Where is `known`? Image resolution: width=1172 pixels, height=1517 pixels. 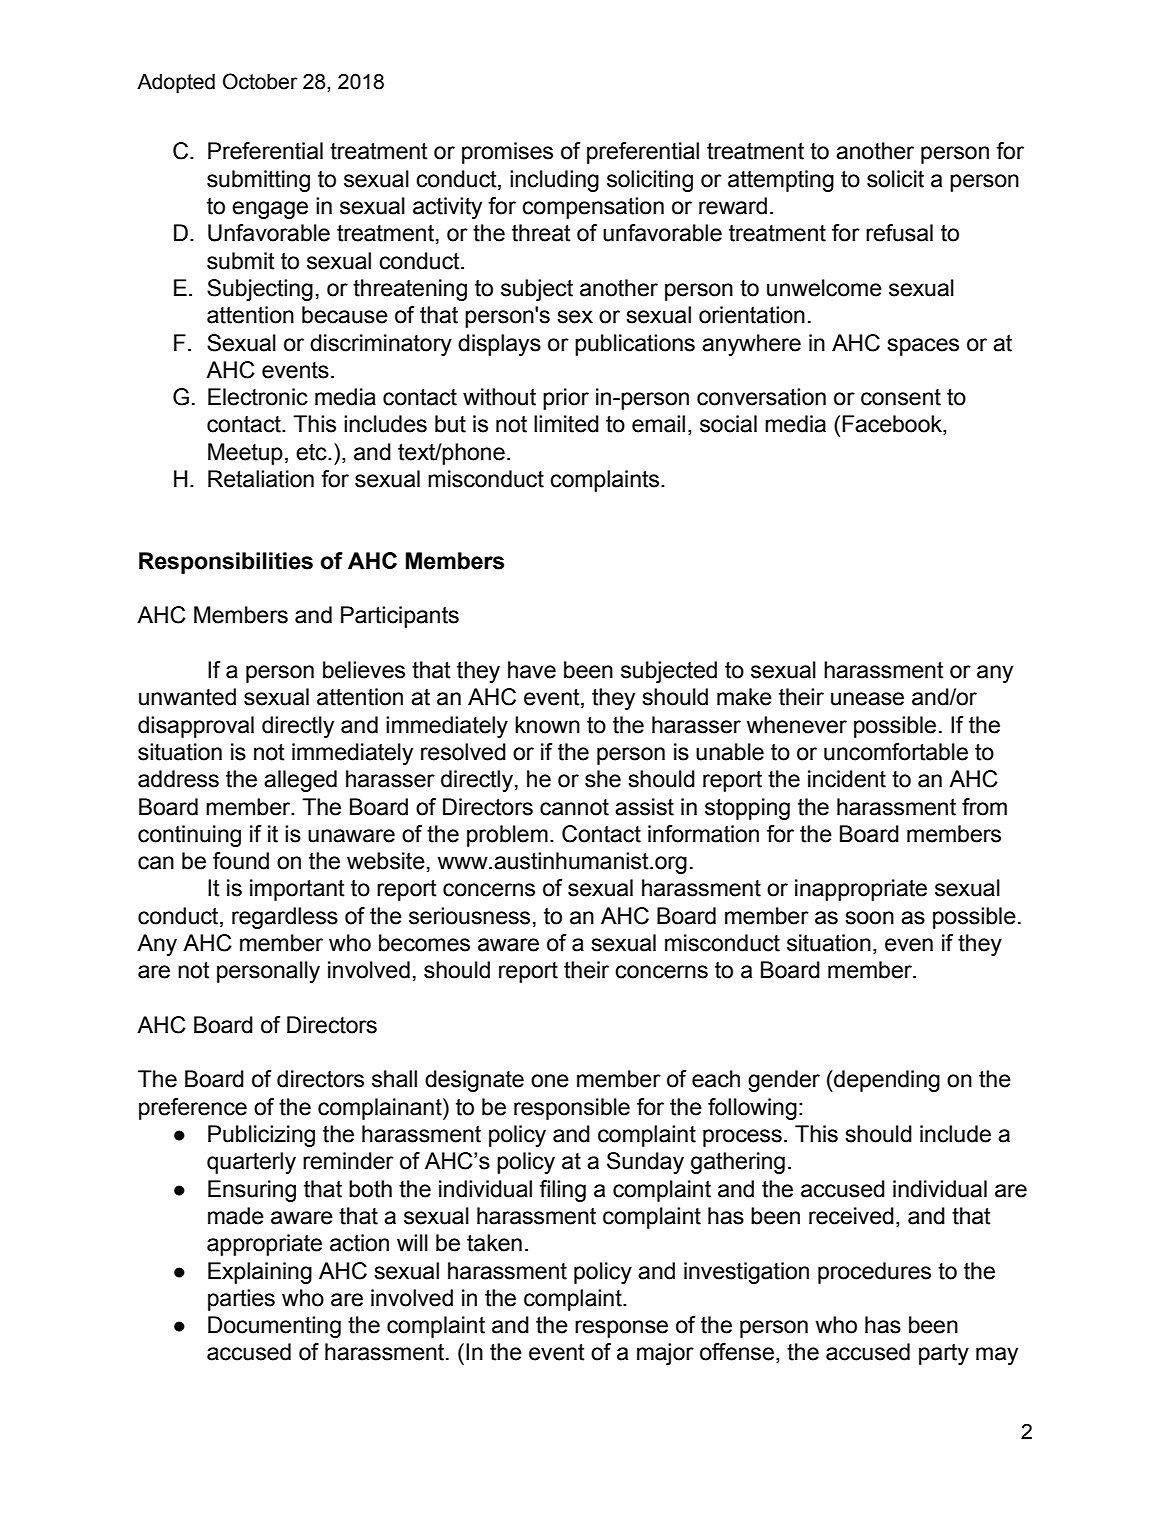 known is located at coordinates (547, 725).
